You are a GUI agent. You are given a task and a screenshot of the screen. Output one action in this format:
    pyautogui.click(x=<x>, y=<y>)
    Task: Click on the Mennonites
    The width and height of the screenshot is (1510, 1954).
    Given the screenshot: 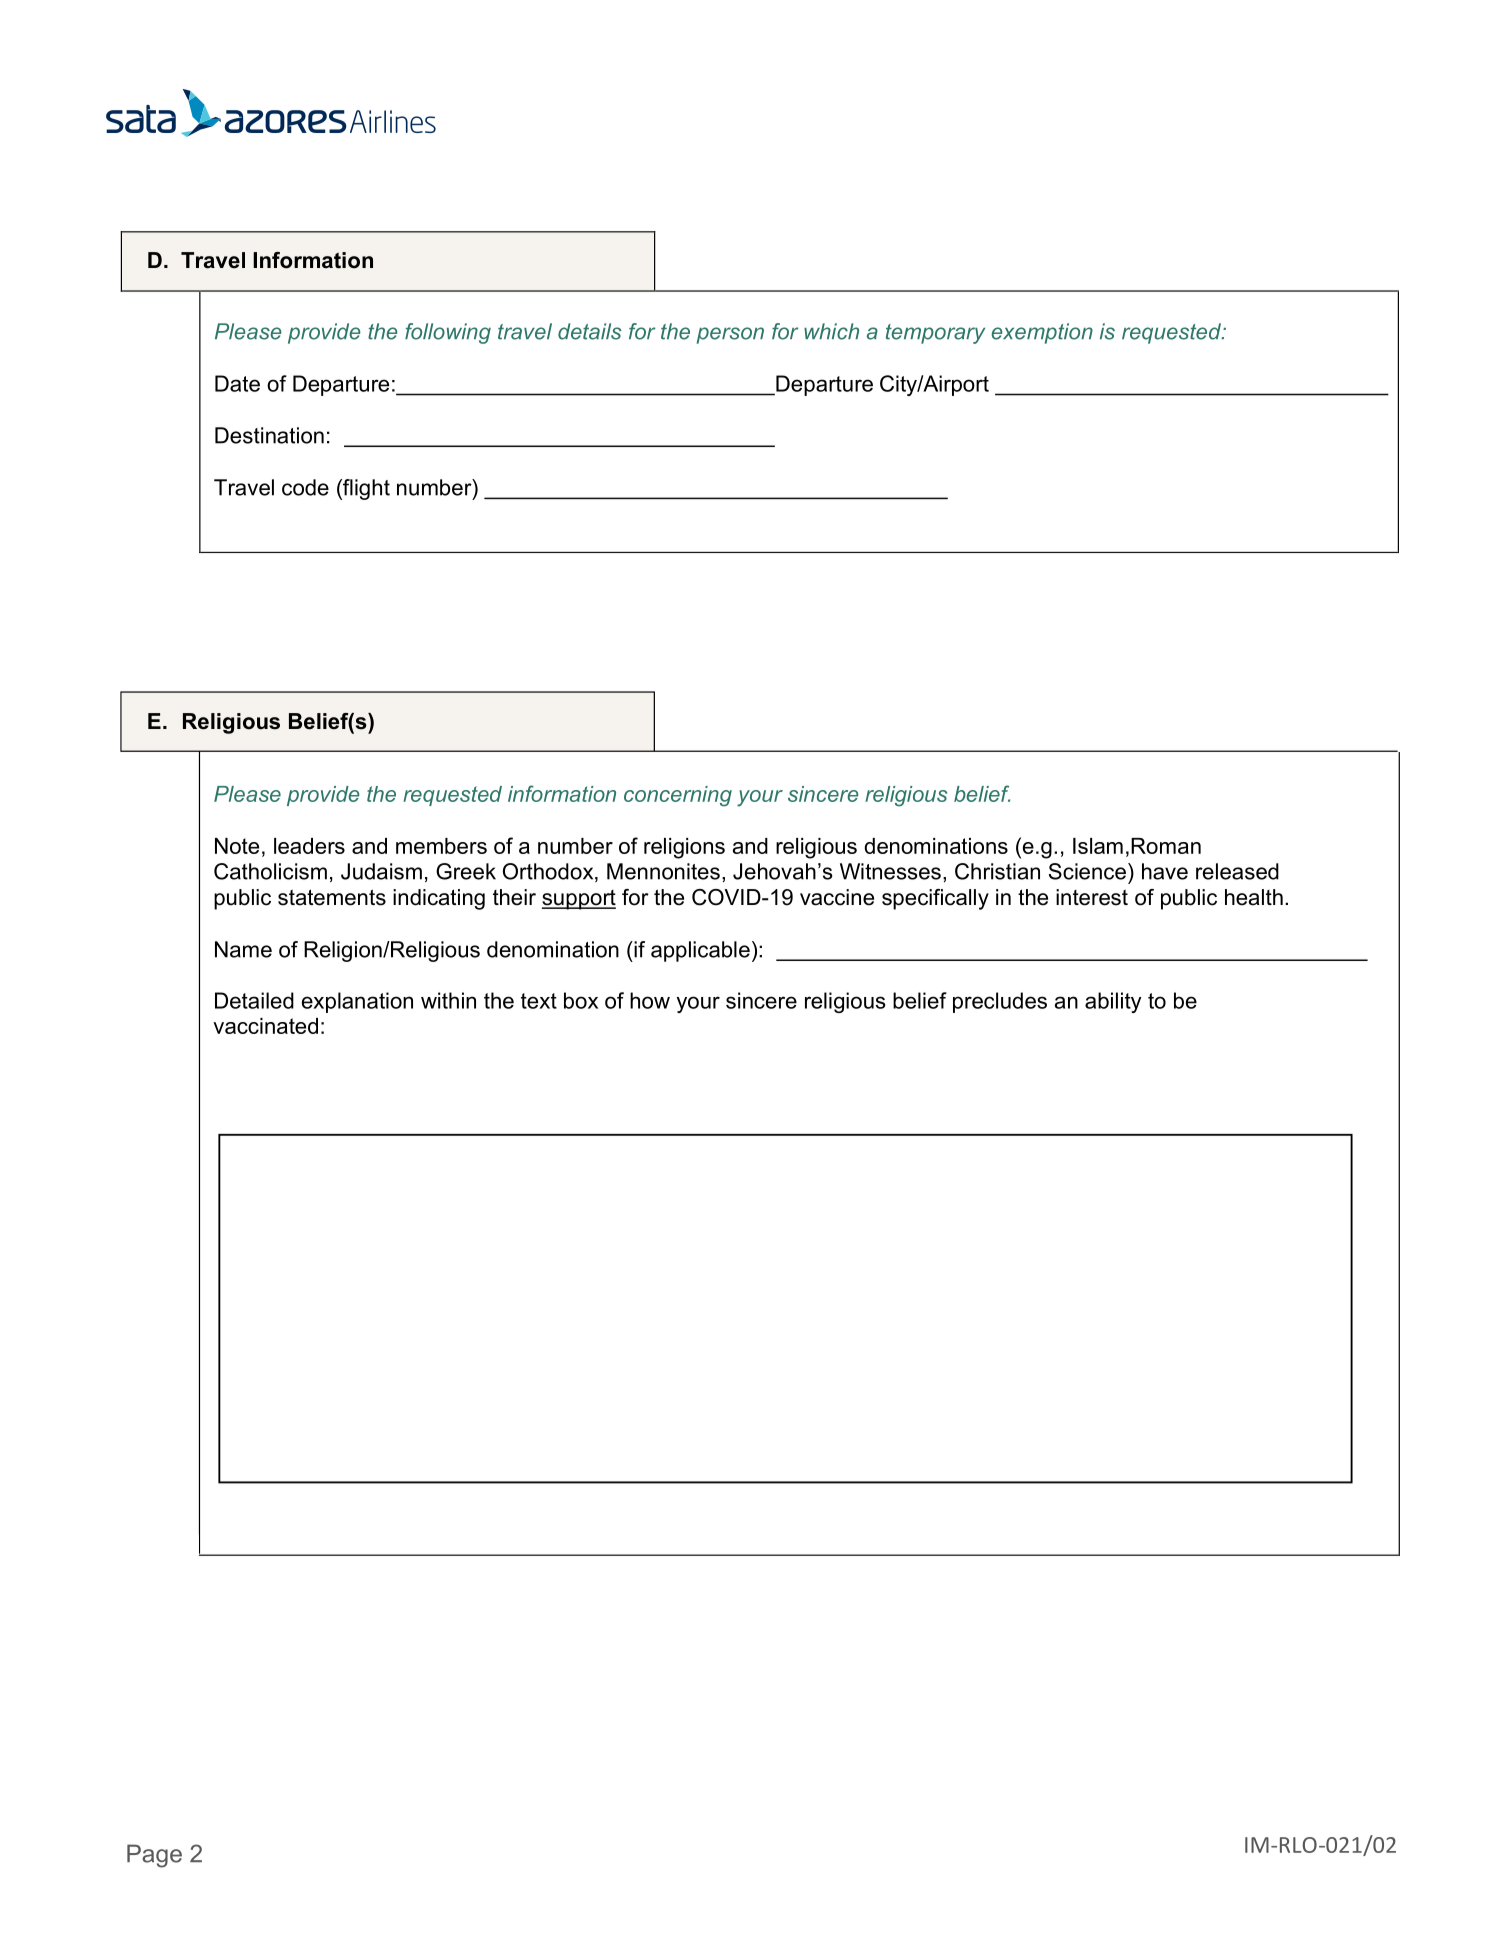 What is the action you would take?
    pyautogui.click(x=663, y=871)
